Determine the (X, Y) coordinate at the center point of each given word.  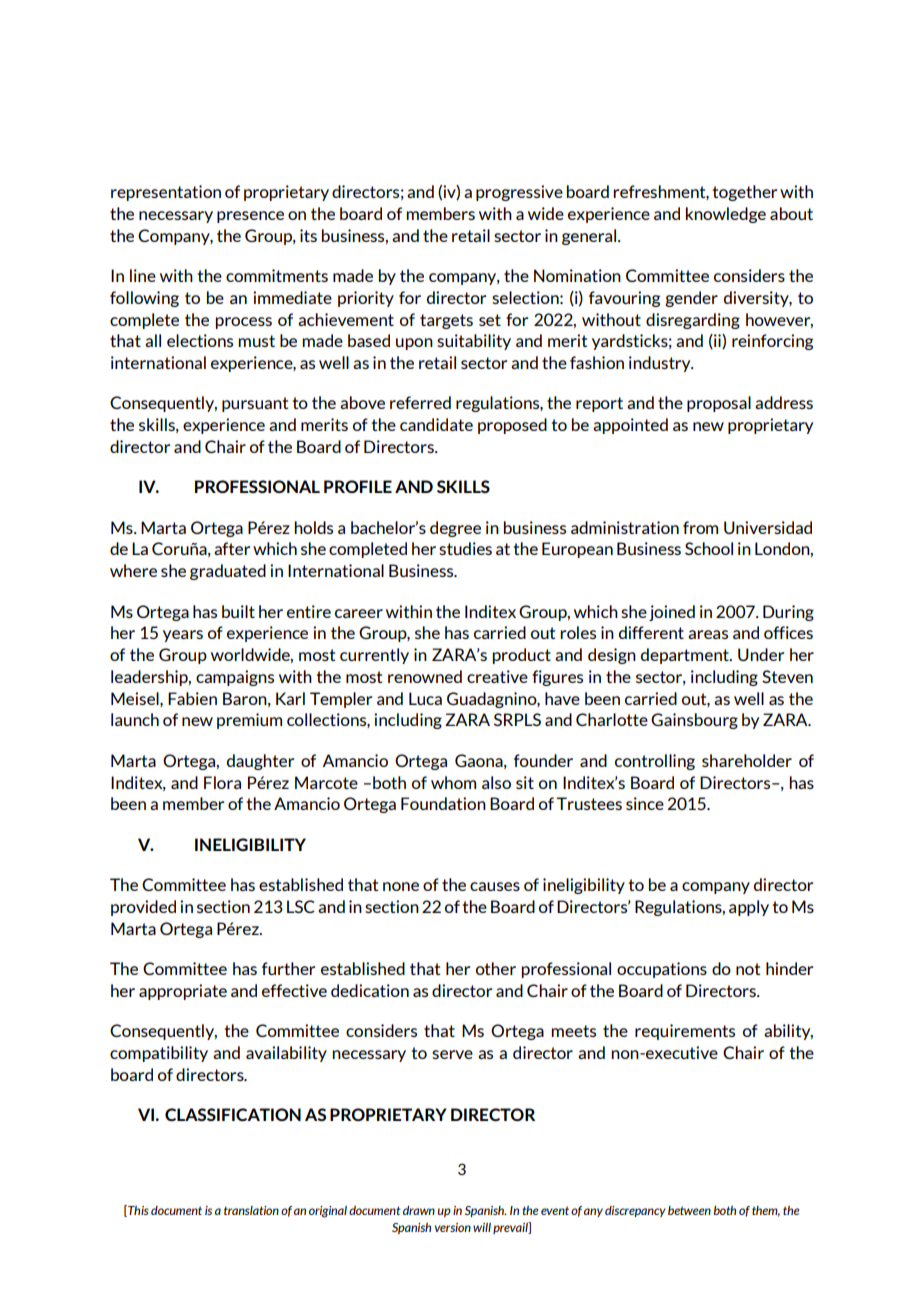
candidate (436, 424)
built (238, 611)
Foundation (443, 803)
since (645, 803)
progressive (519, 193)
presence (250, 217)
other (496, 968)
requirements (685, 1032)
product (521, 656)
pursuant (255, 404)
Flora (222, 782)
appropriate (183, 992)
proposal (719, 404)
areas (708, 634)
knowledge (726, 215)
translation (251, 1210)
